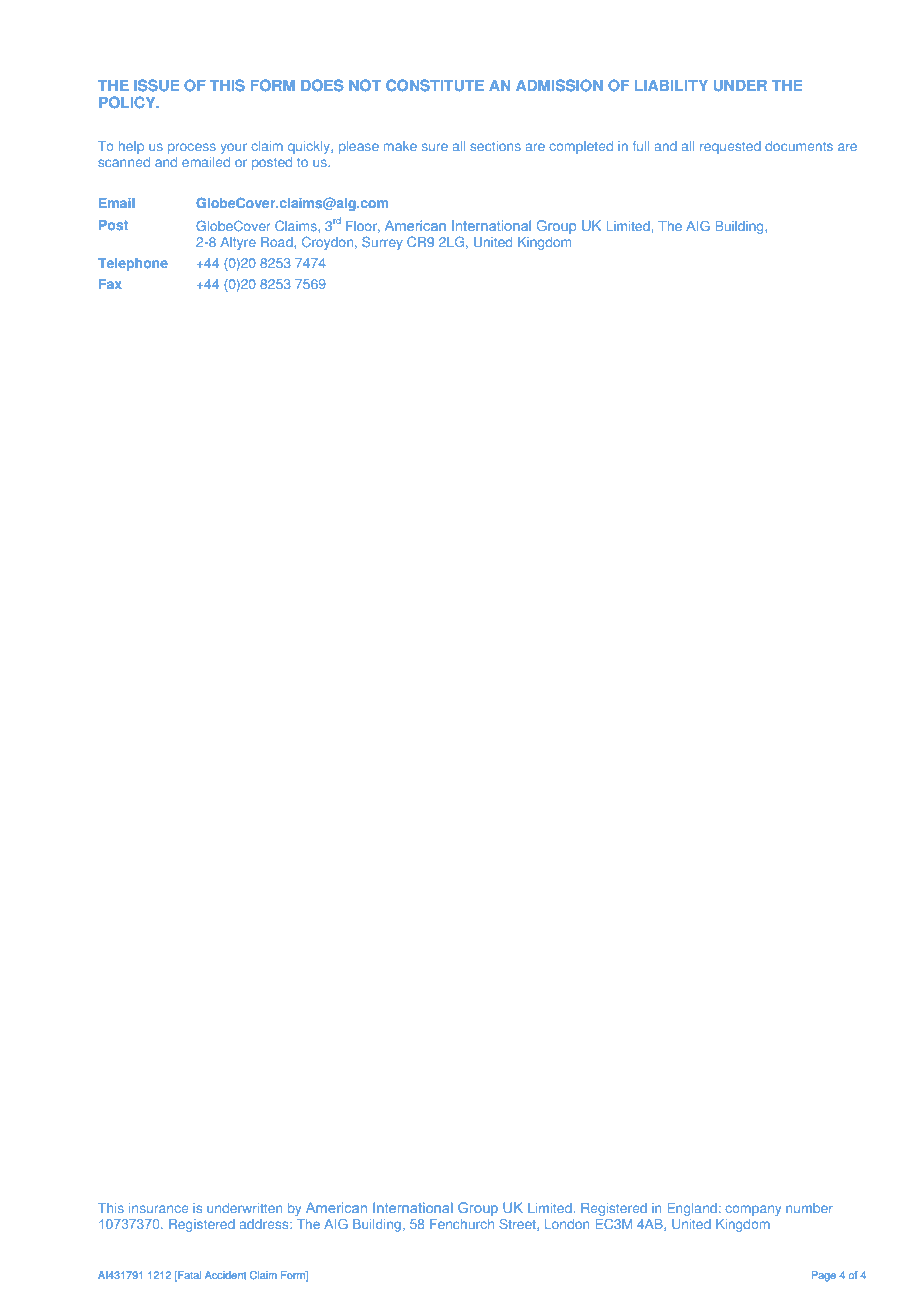 This image has height=1308, width=924. What do you see at coordinates (730, 147) in the image?
I see `requested` at bounding box center [730, 147].
